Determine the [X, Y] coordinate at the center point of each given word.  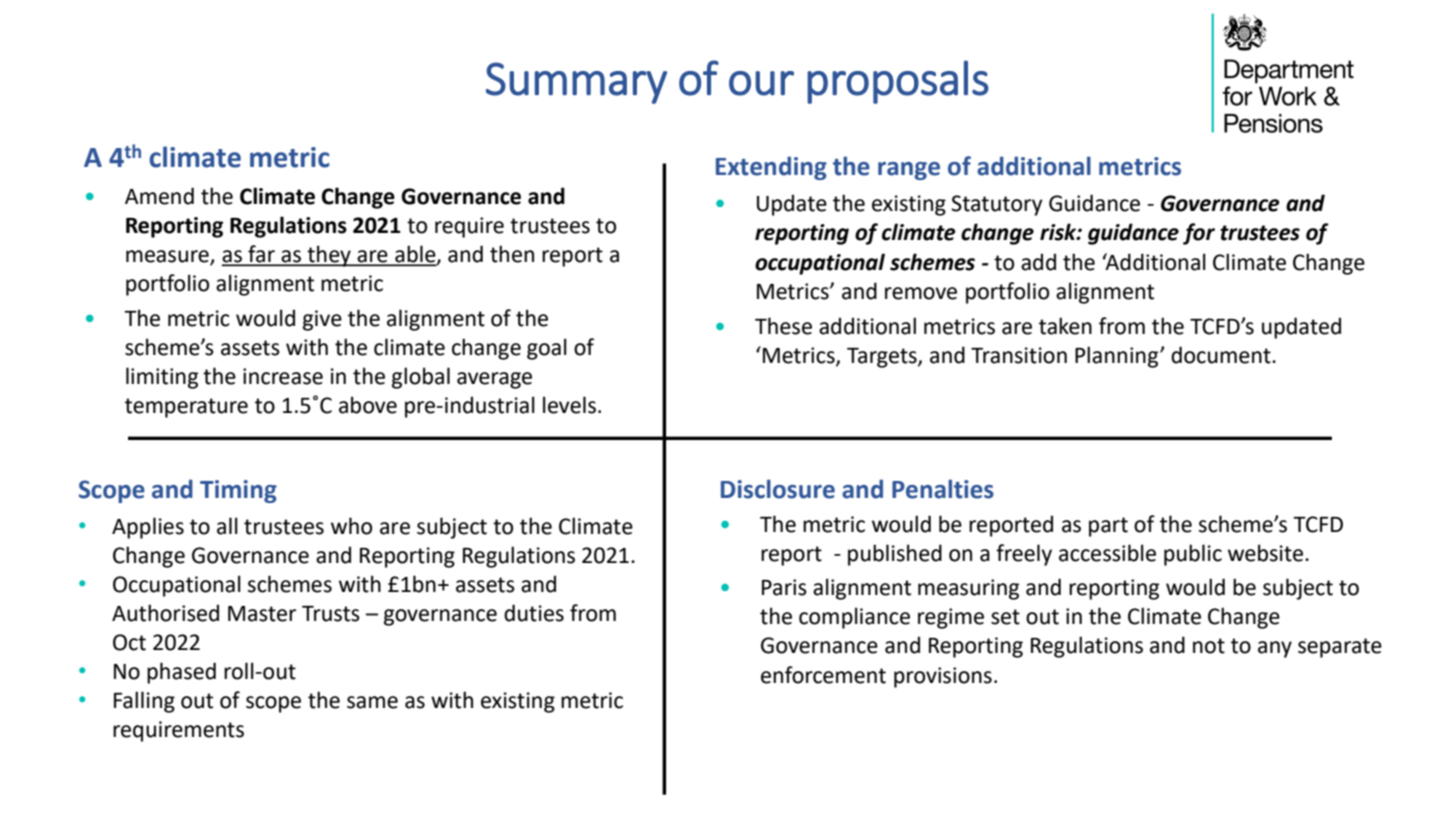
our [761, 83]
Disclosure [778, 489]
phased [181, 673]
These [783, 326]
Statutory [997, 205]
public [1193, 555]
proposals [898, 82]
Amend [159, 196]
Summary [576, 83]
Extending [771, 168]
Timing [238, 491]
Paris [784, 587]
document [1222, 355]
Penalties [943, 489]
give [322, 320]
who [351, 526]
